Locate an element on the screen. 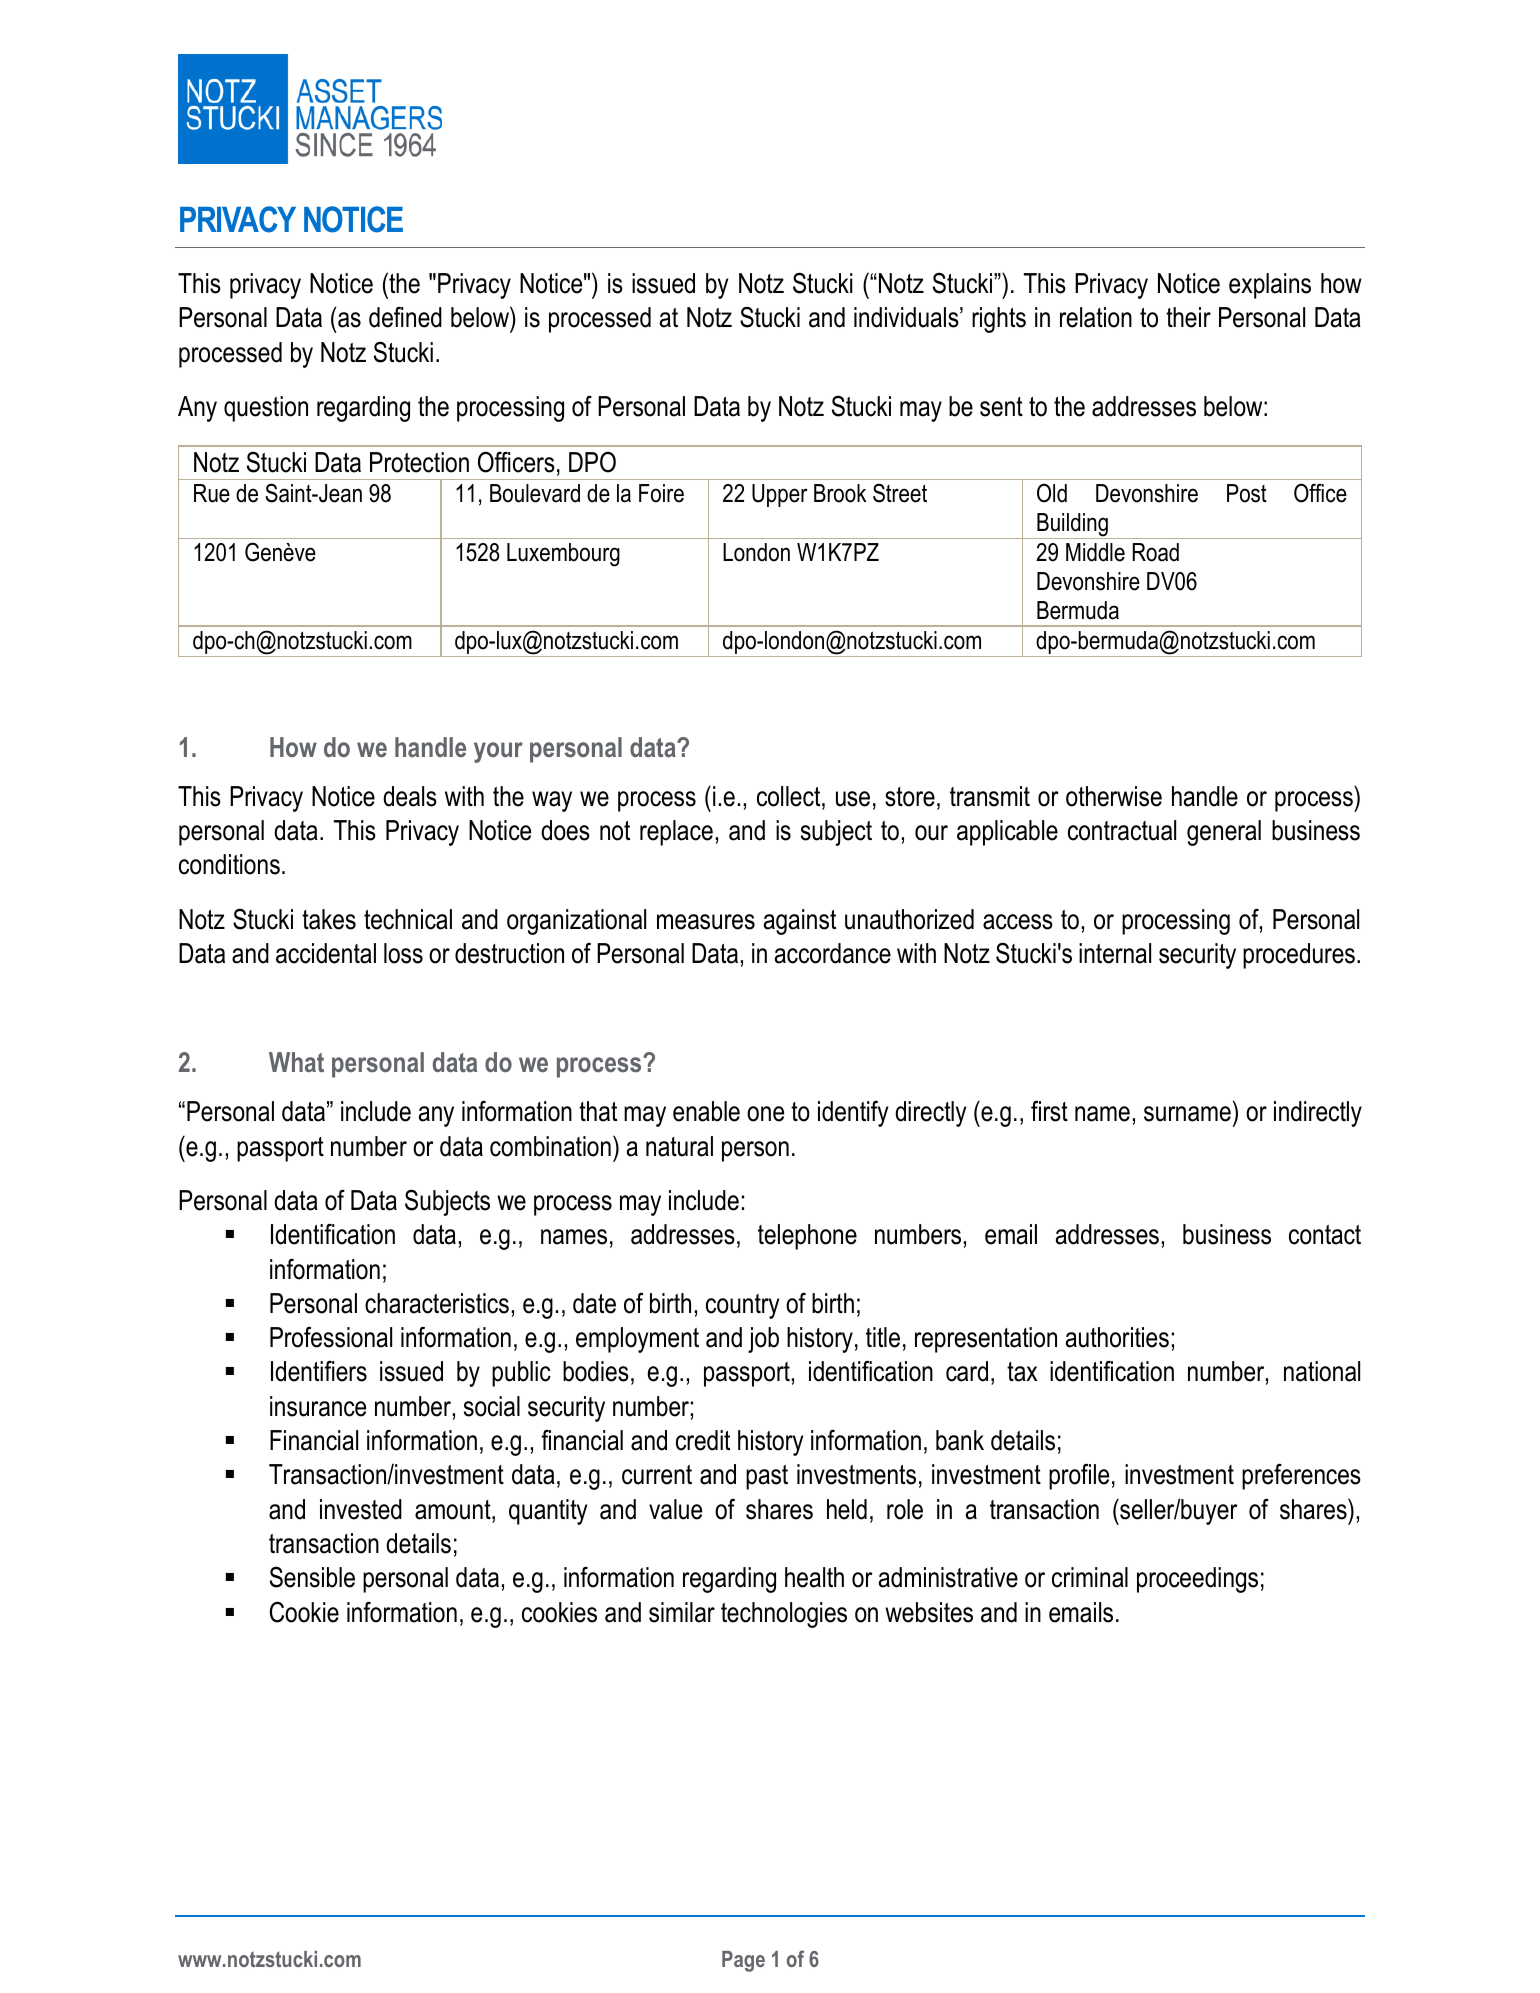 The image size is (1540, 1993). defined is located at coordinates (405, 317).
